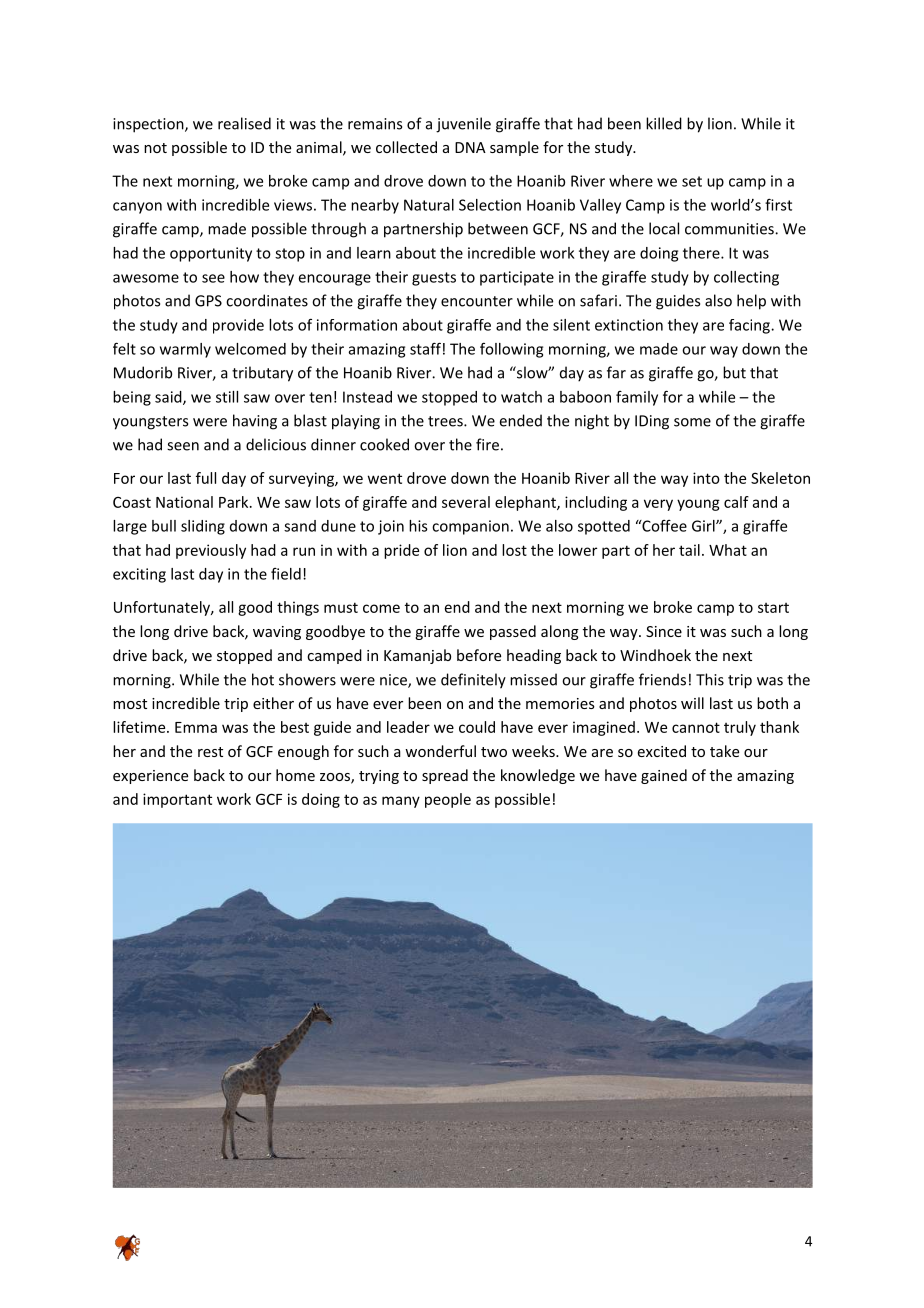 The height and width of the screenshot is (1308, 924). What do you see at coordinates (445, 776) in the screenshot?
I see `spread` at bounding box center [445, 776].
